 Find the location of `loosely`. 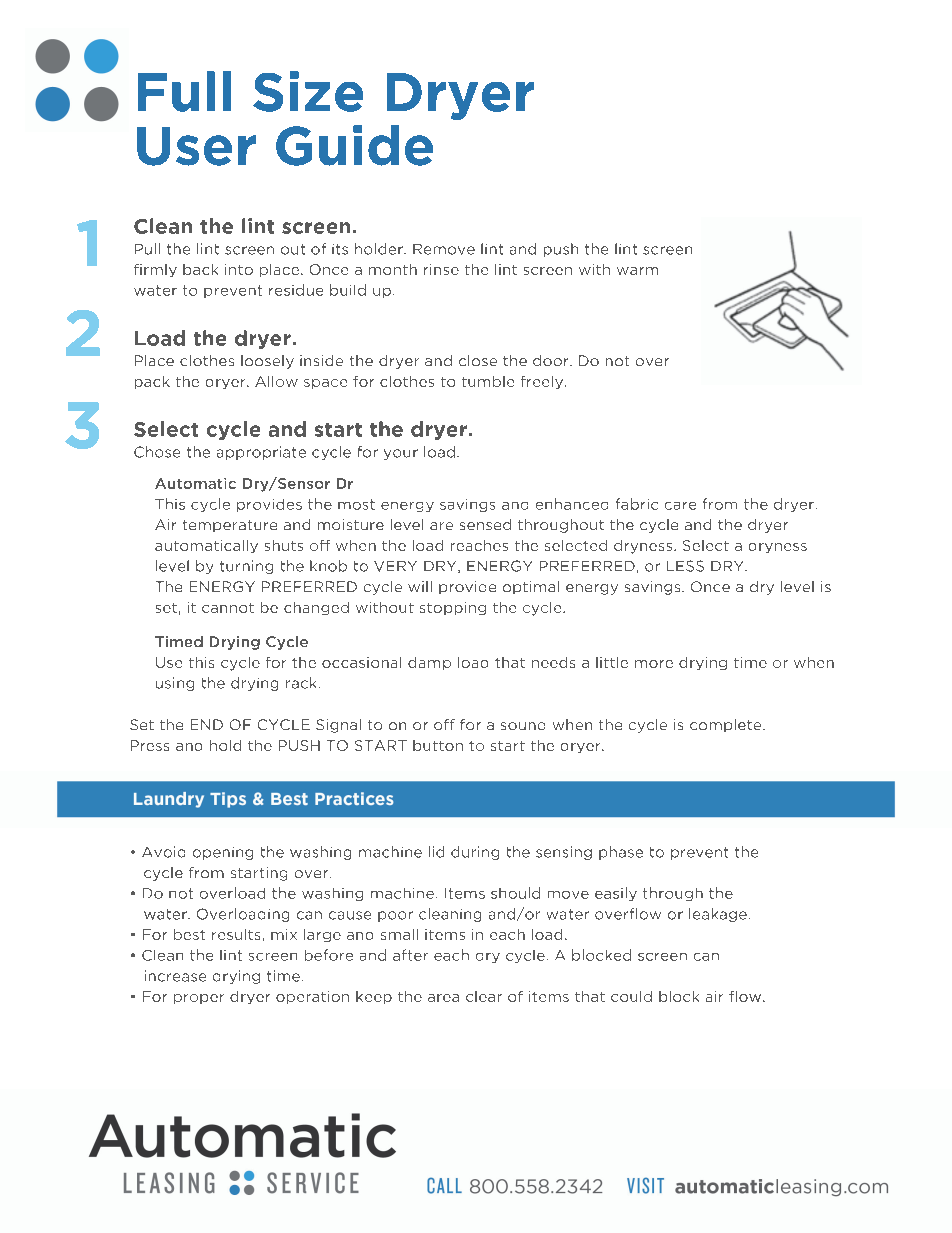

loosely is located at coordinates (267, 362).
